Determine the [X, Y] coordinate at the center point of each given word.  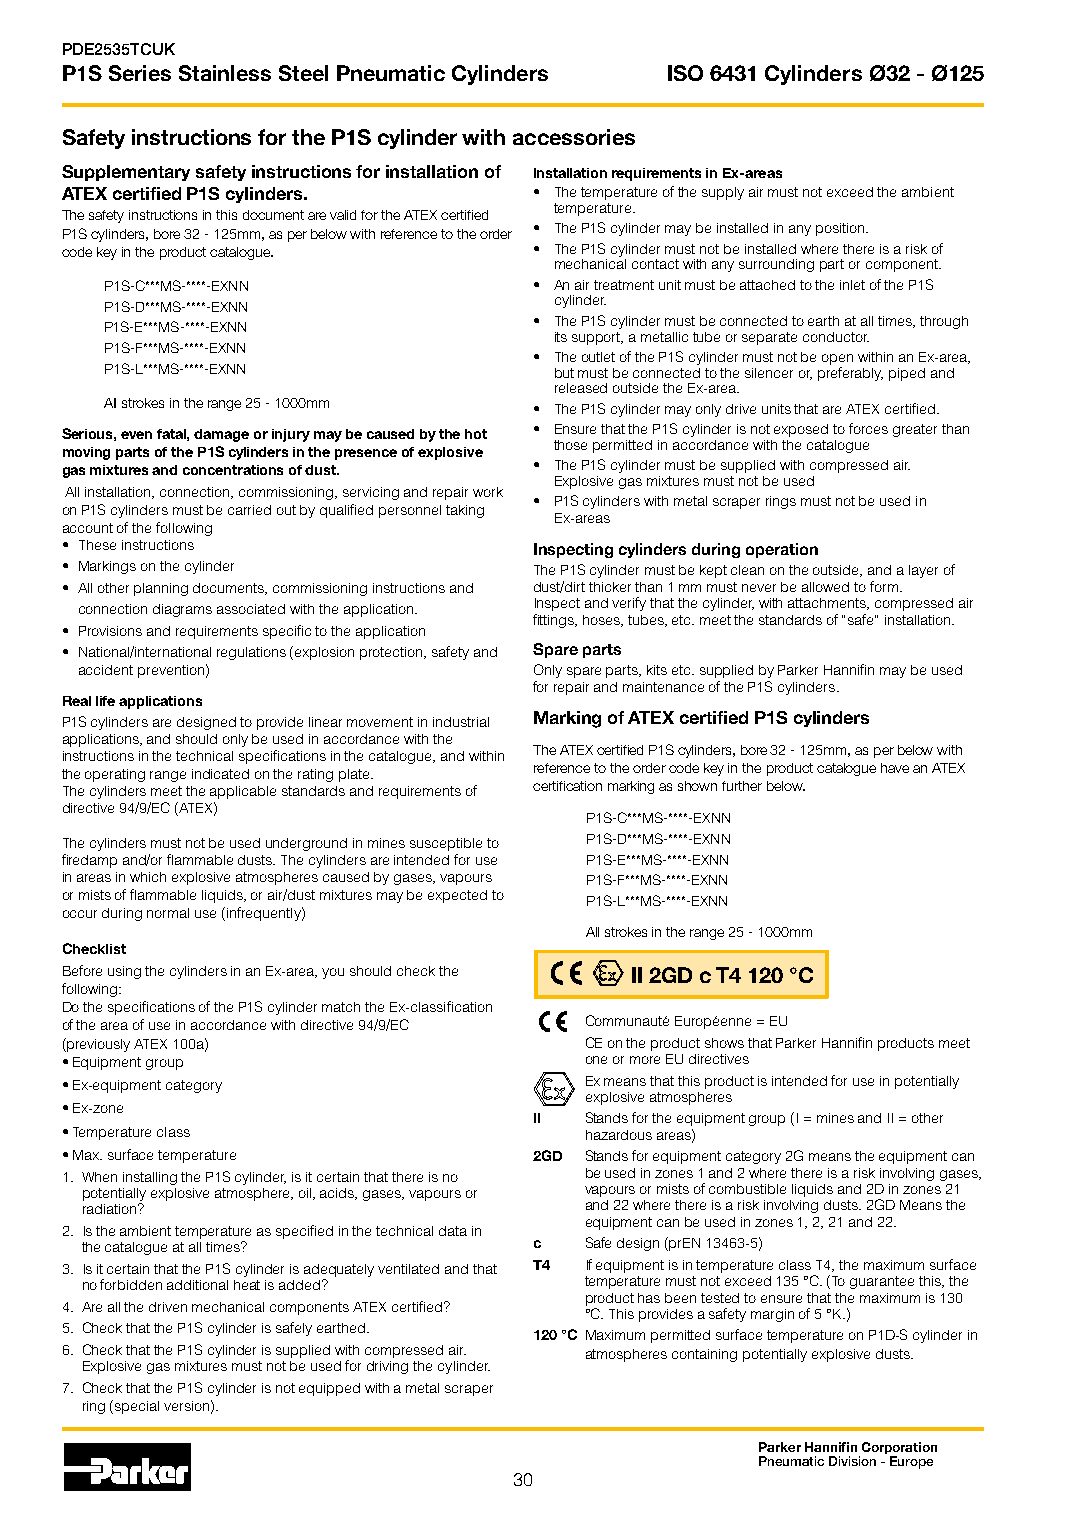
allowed [825, 587]
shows [724, 1043]
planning [161, 589]
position [840, 229]
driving [387, 1367]
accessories [574, 137]
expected [457, 896]
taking [465, 511]
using [124, 972]
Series [140, 73]
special [137, 1407]
